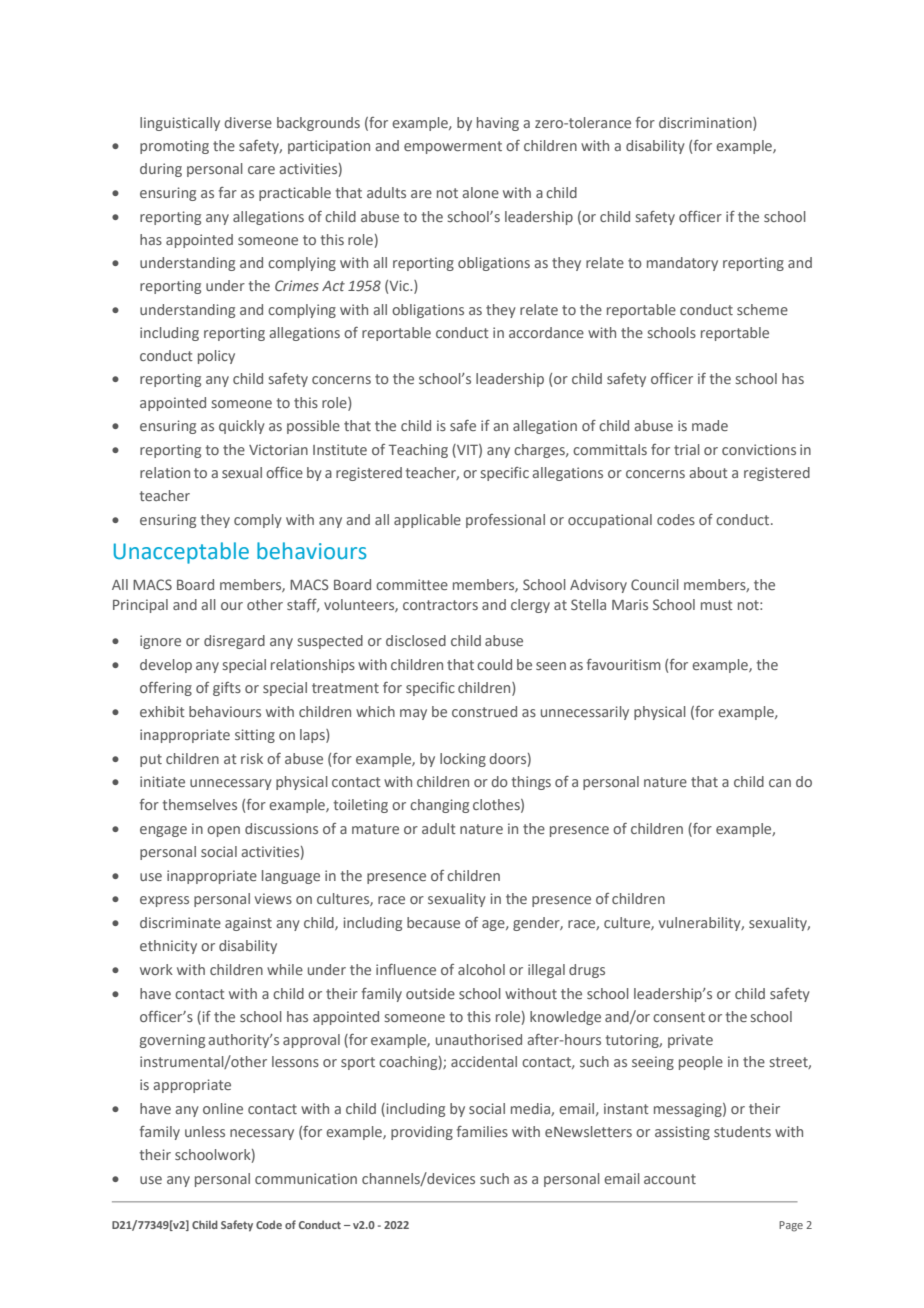  What do you see at coordinates (205, 1131) in the screenshot?
I see `unless` at bounding box center [205, 1131].
